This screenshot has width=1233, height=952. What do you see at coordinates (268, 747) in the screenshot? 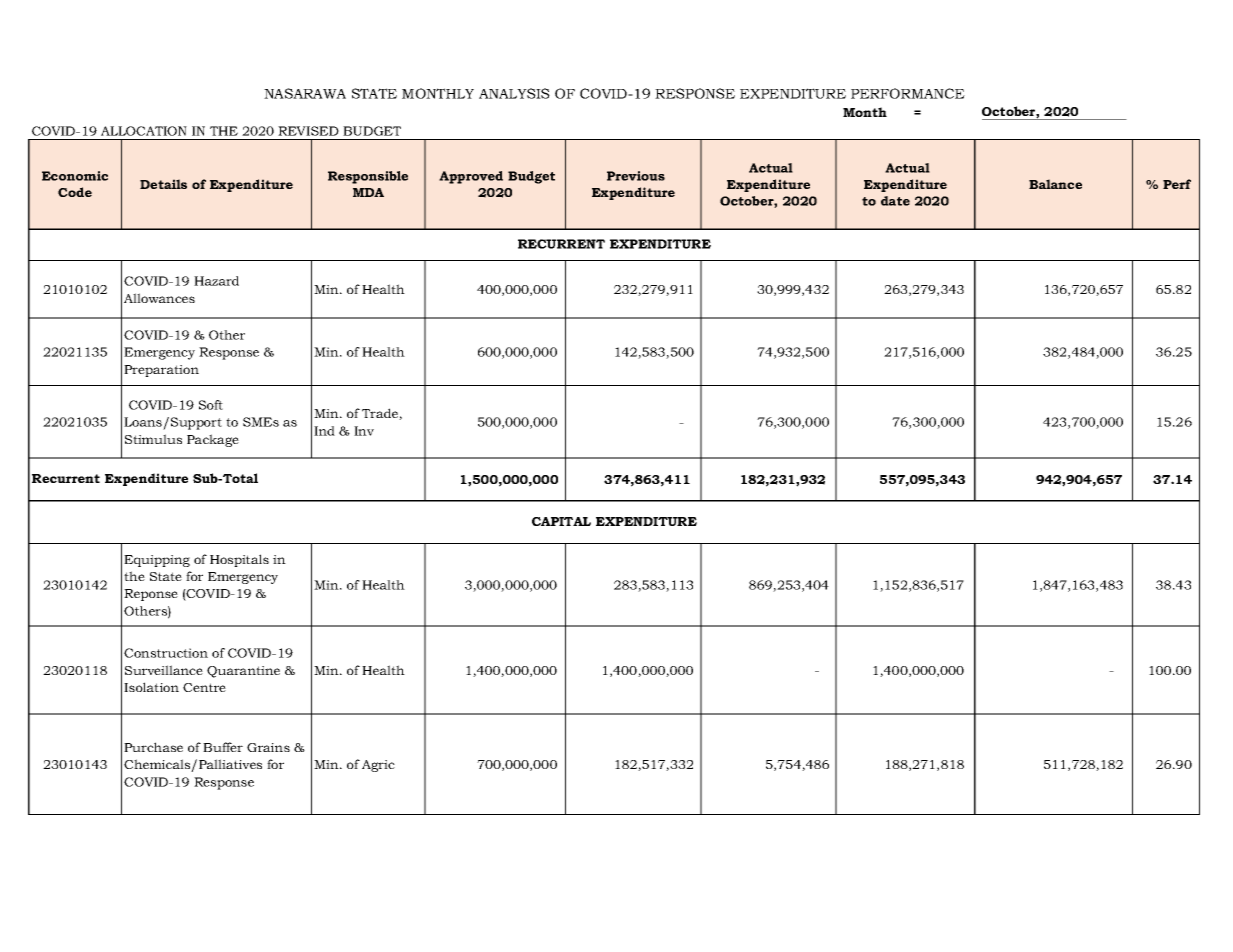
I see `Grains` at bounding box center [268, 747].
